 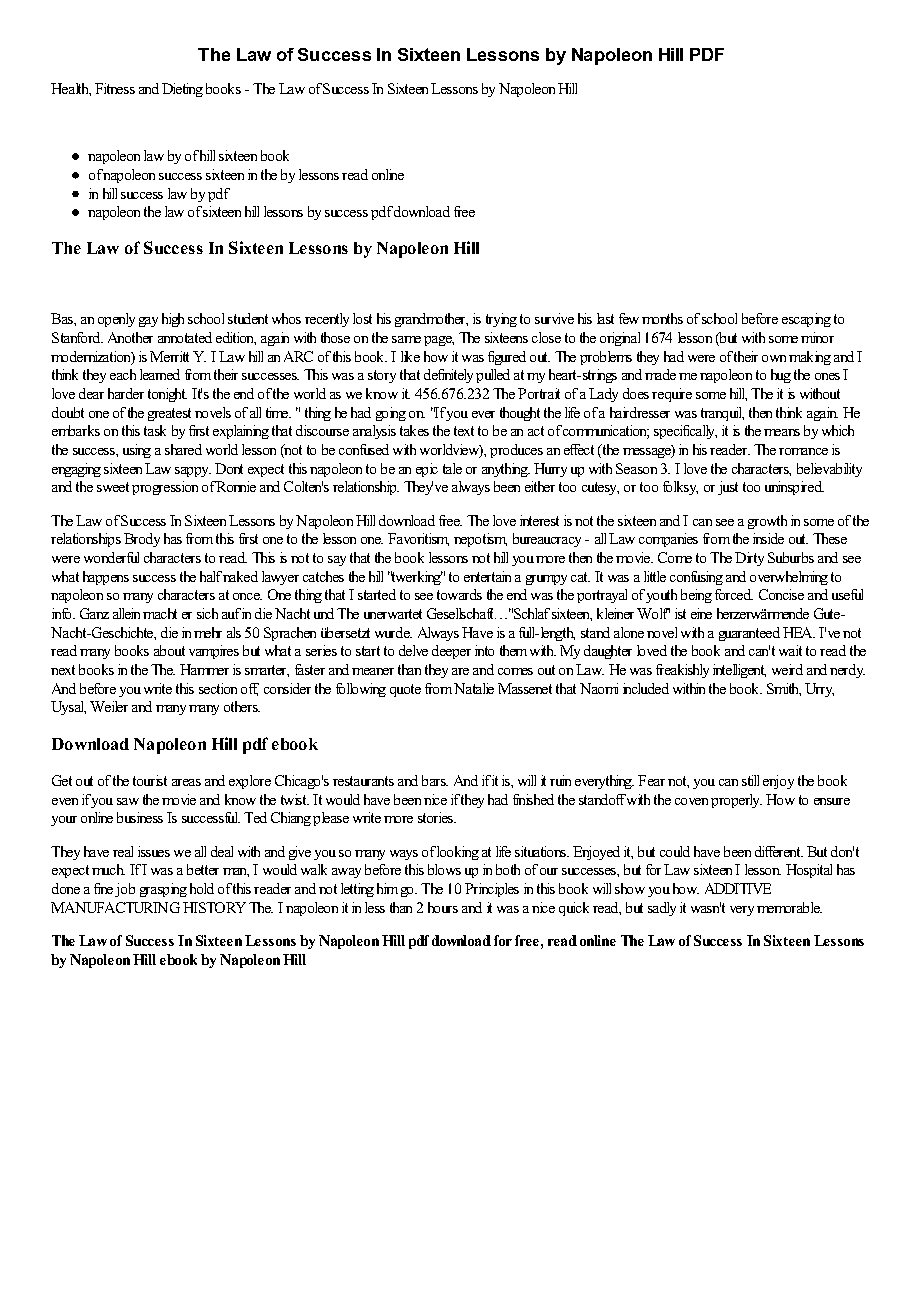 What do you see at coordinates (71, 89) in the screenshot?
I see `Health` at bounding box center [71, 89].
